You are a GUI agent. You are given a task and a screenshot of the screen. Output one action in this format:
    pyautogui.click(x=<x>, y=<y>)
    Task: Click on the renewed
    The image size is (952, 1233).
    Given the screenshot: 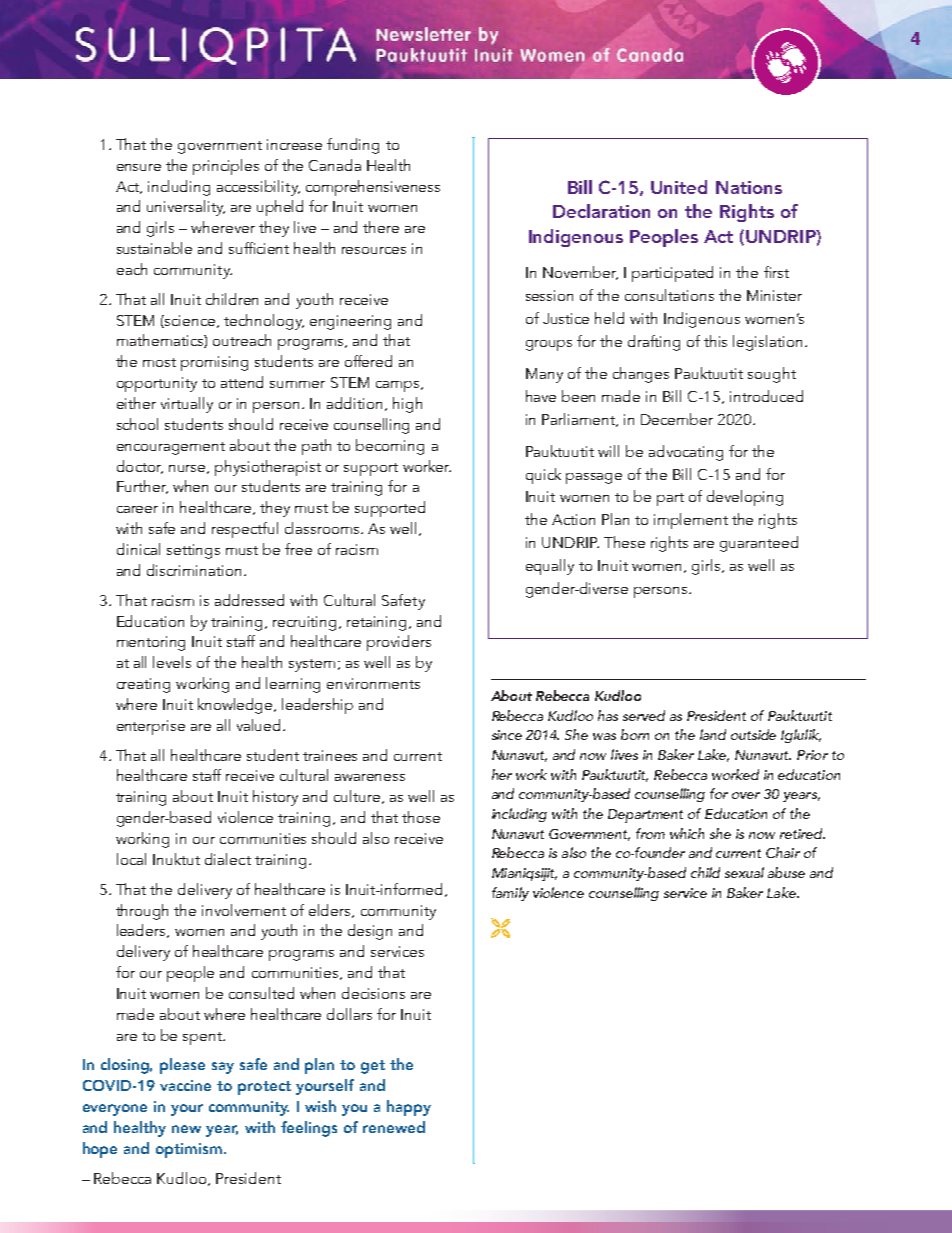 What is the action you would take?
    pyautogui.click(x=394, y=1127)
